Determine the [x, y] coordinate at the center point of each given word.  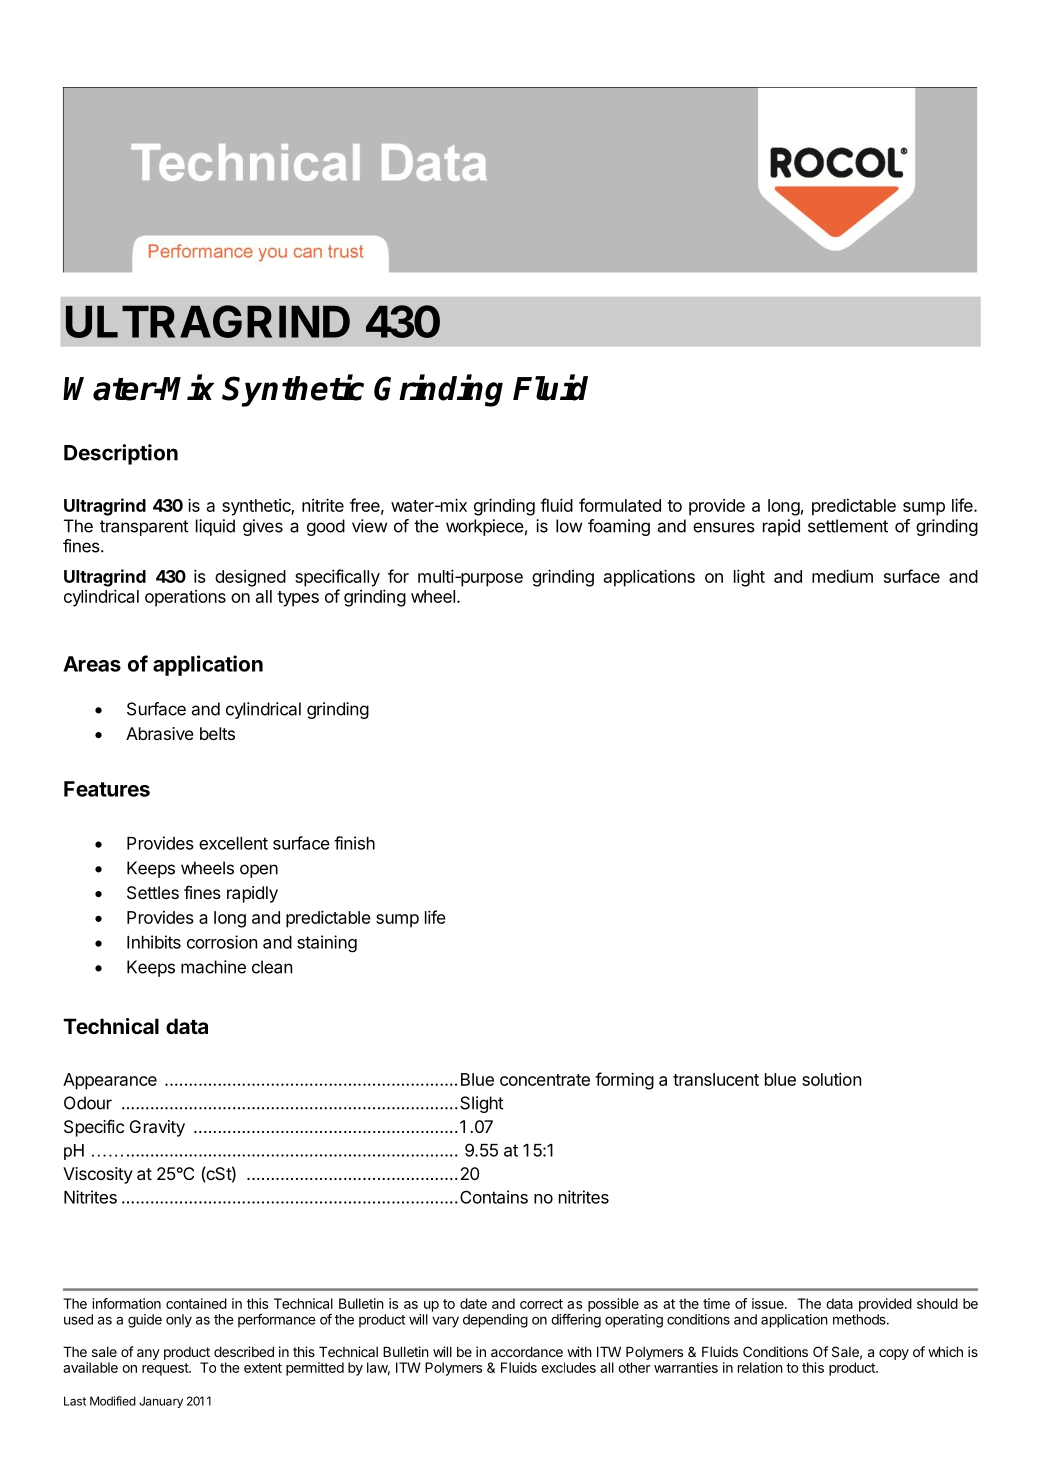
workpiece [485, 527]
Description [121, 454]
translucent [716, 1079]
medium [842, 576]
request [166, 1369]
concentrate [545, 1080]
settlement [848, 526]
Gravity [157, 1128]
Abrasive [160, 733]
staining [327, 944]
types [298, 599]
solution [831, 1079]
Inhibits [154, 942]
